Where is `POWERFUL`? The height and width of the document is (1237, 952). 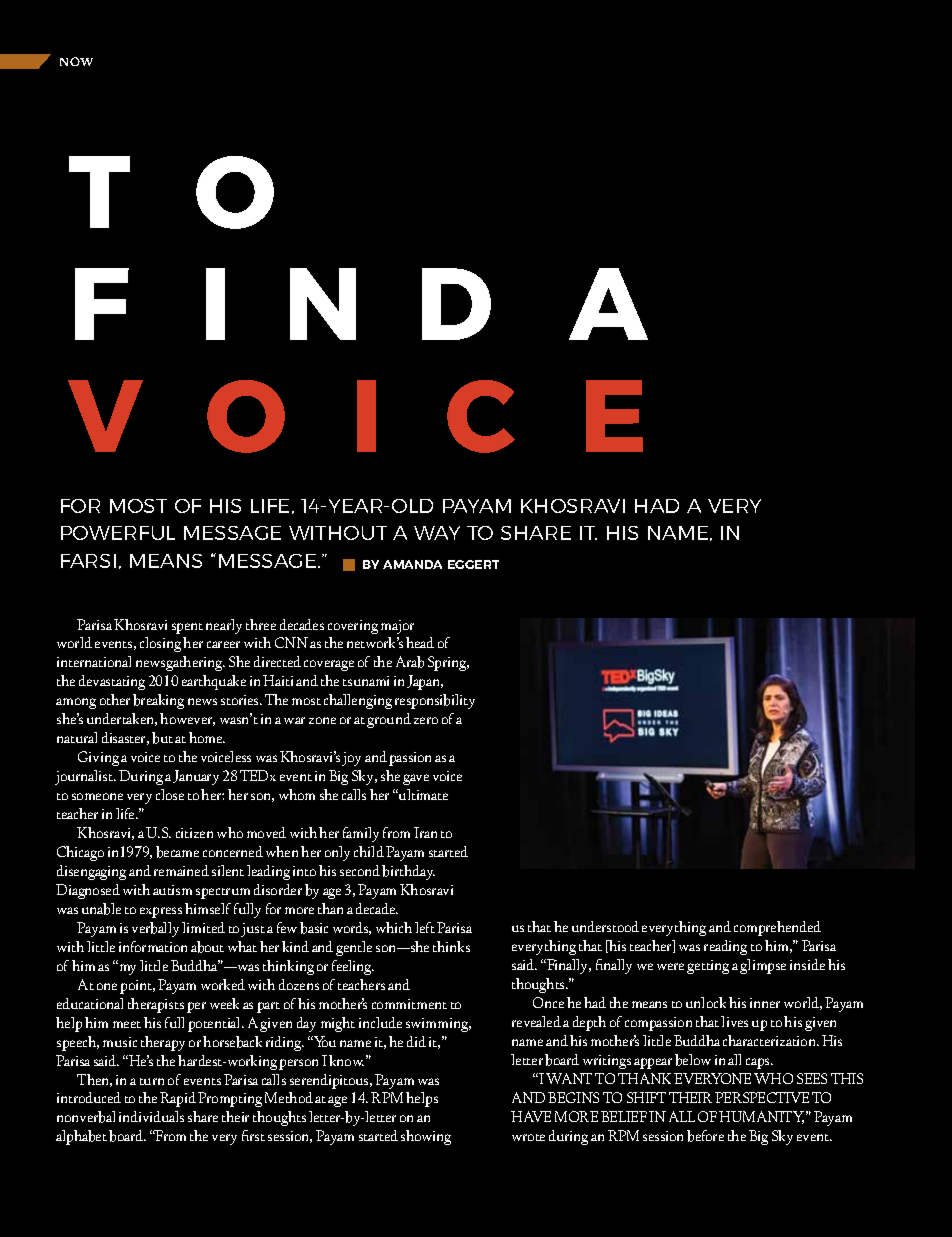
POWERFUL is located at coordinates (118, 533).
